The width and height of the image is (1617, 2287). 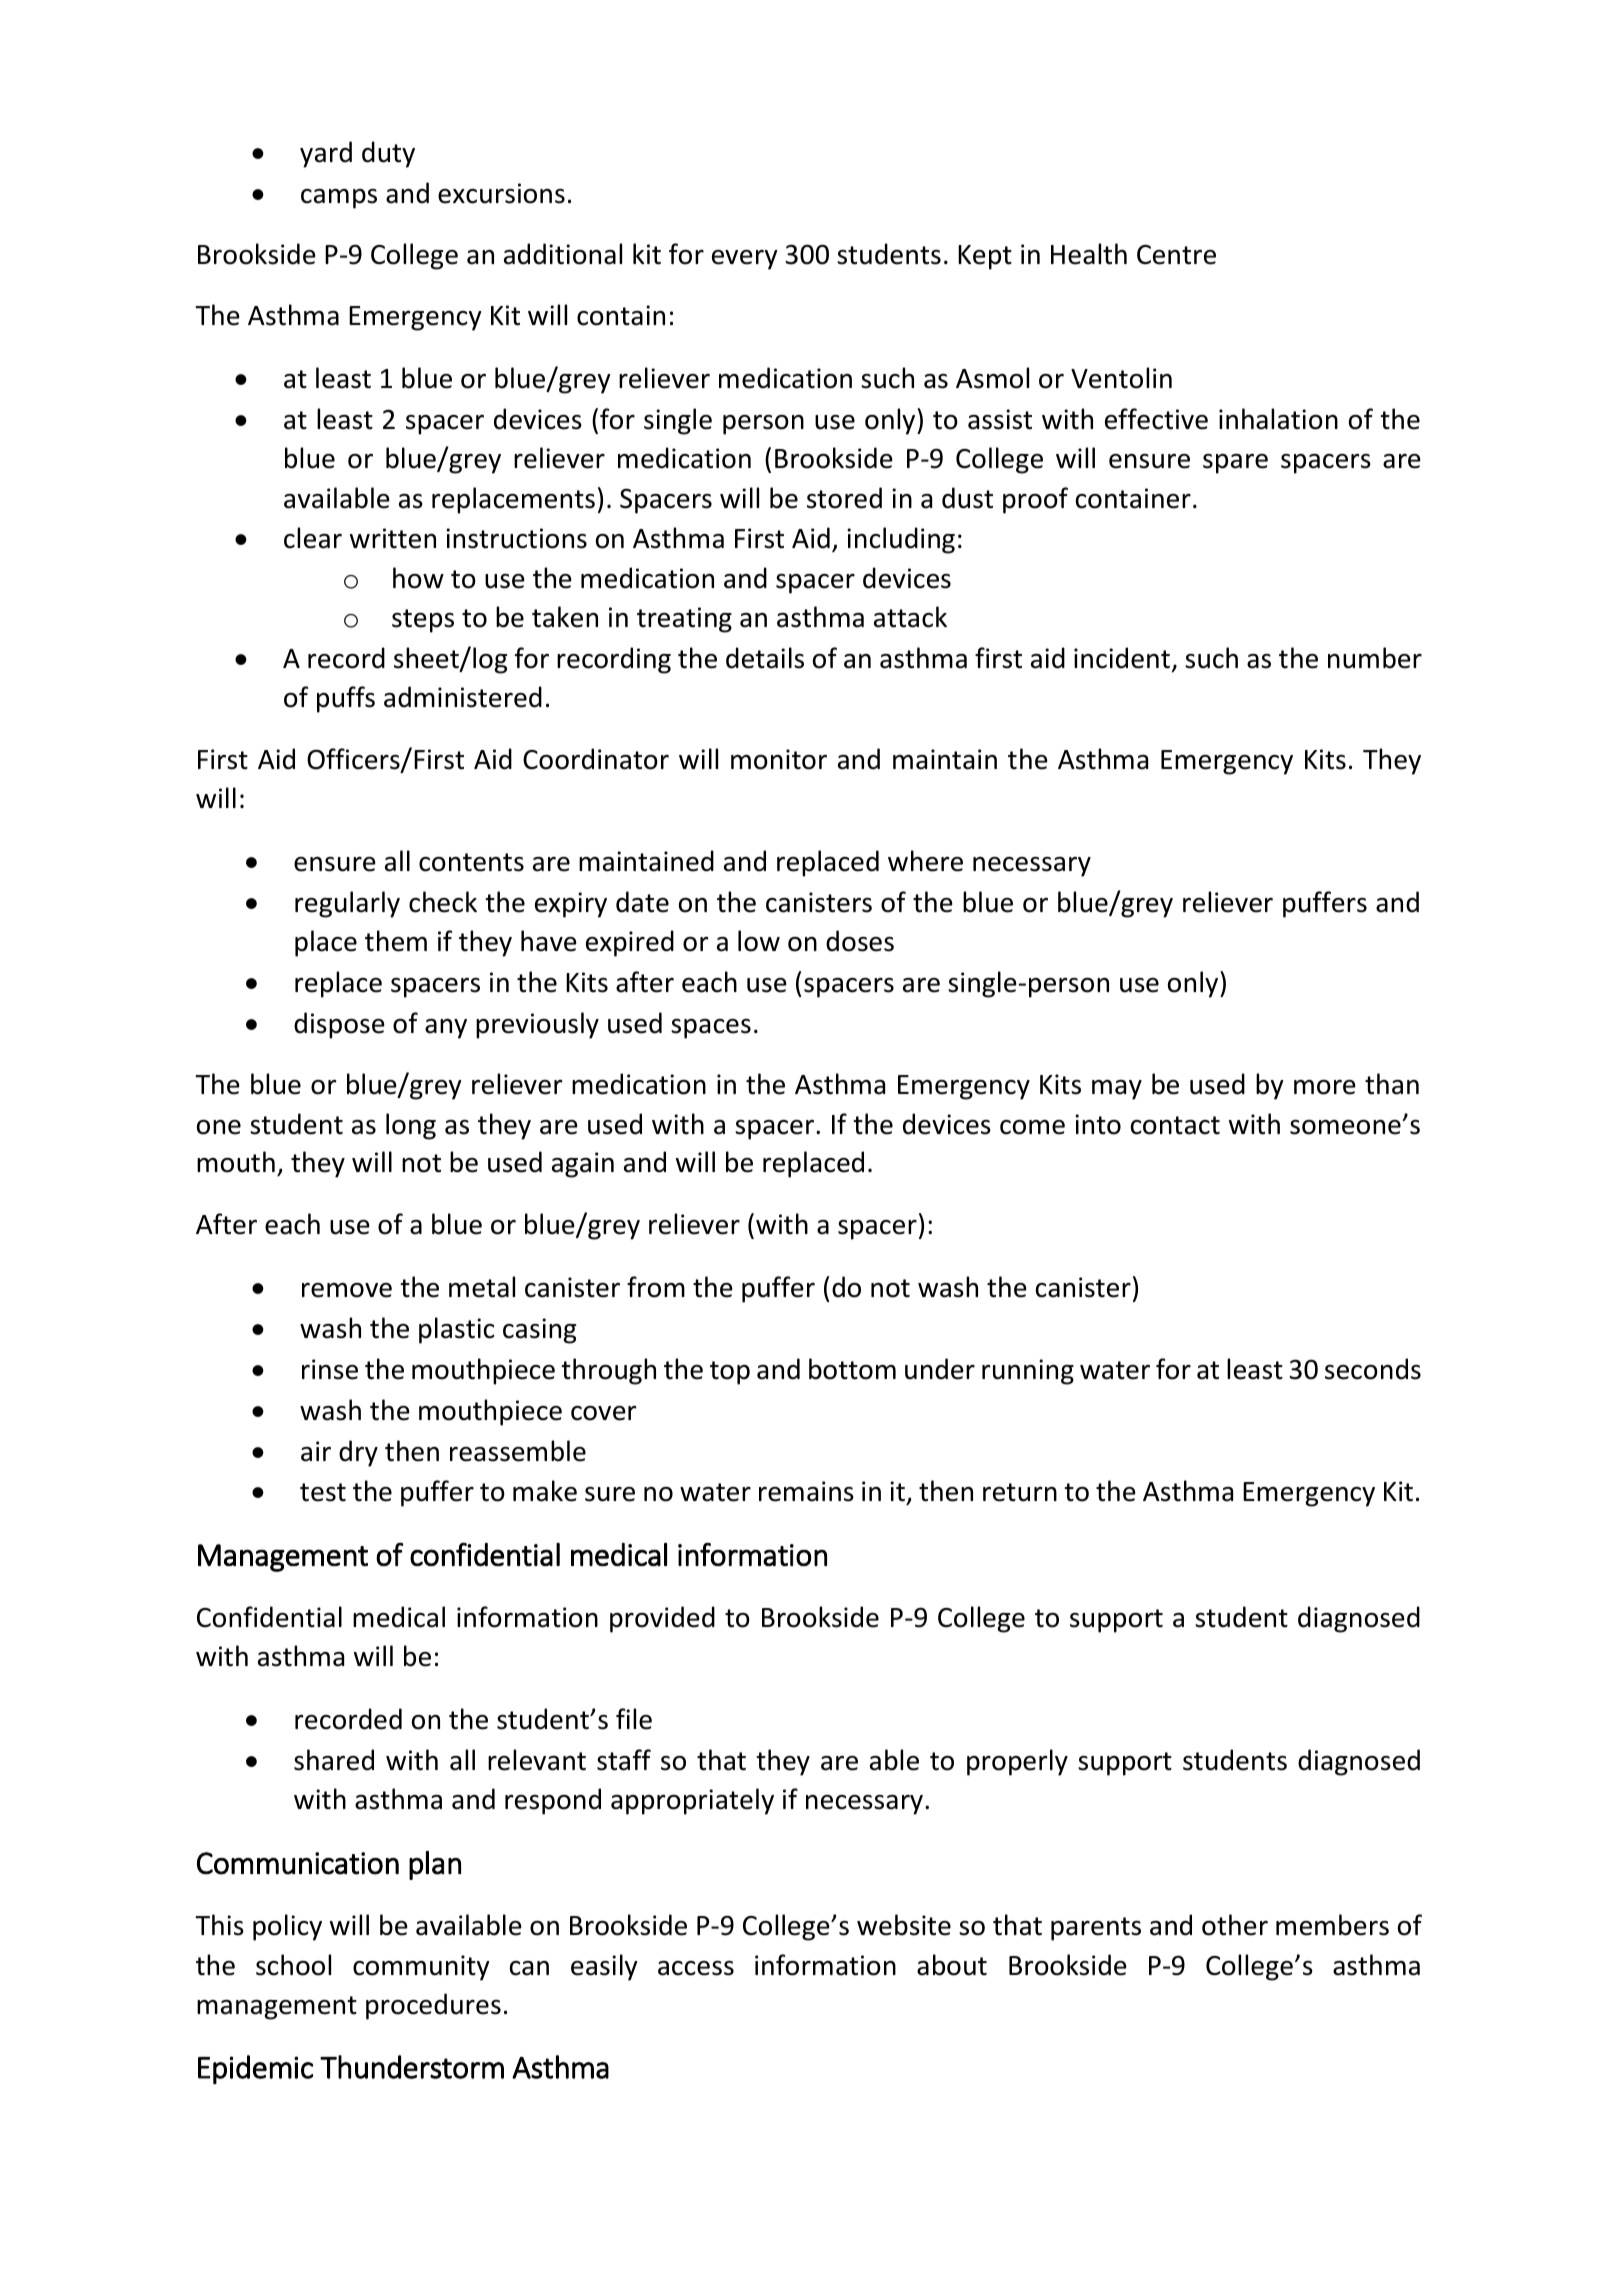 What do you see at coordinates (779, 759) in the image?
I see `monitor` at bounding box center [779, 759].
